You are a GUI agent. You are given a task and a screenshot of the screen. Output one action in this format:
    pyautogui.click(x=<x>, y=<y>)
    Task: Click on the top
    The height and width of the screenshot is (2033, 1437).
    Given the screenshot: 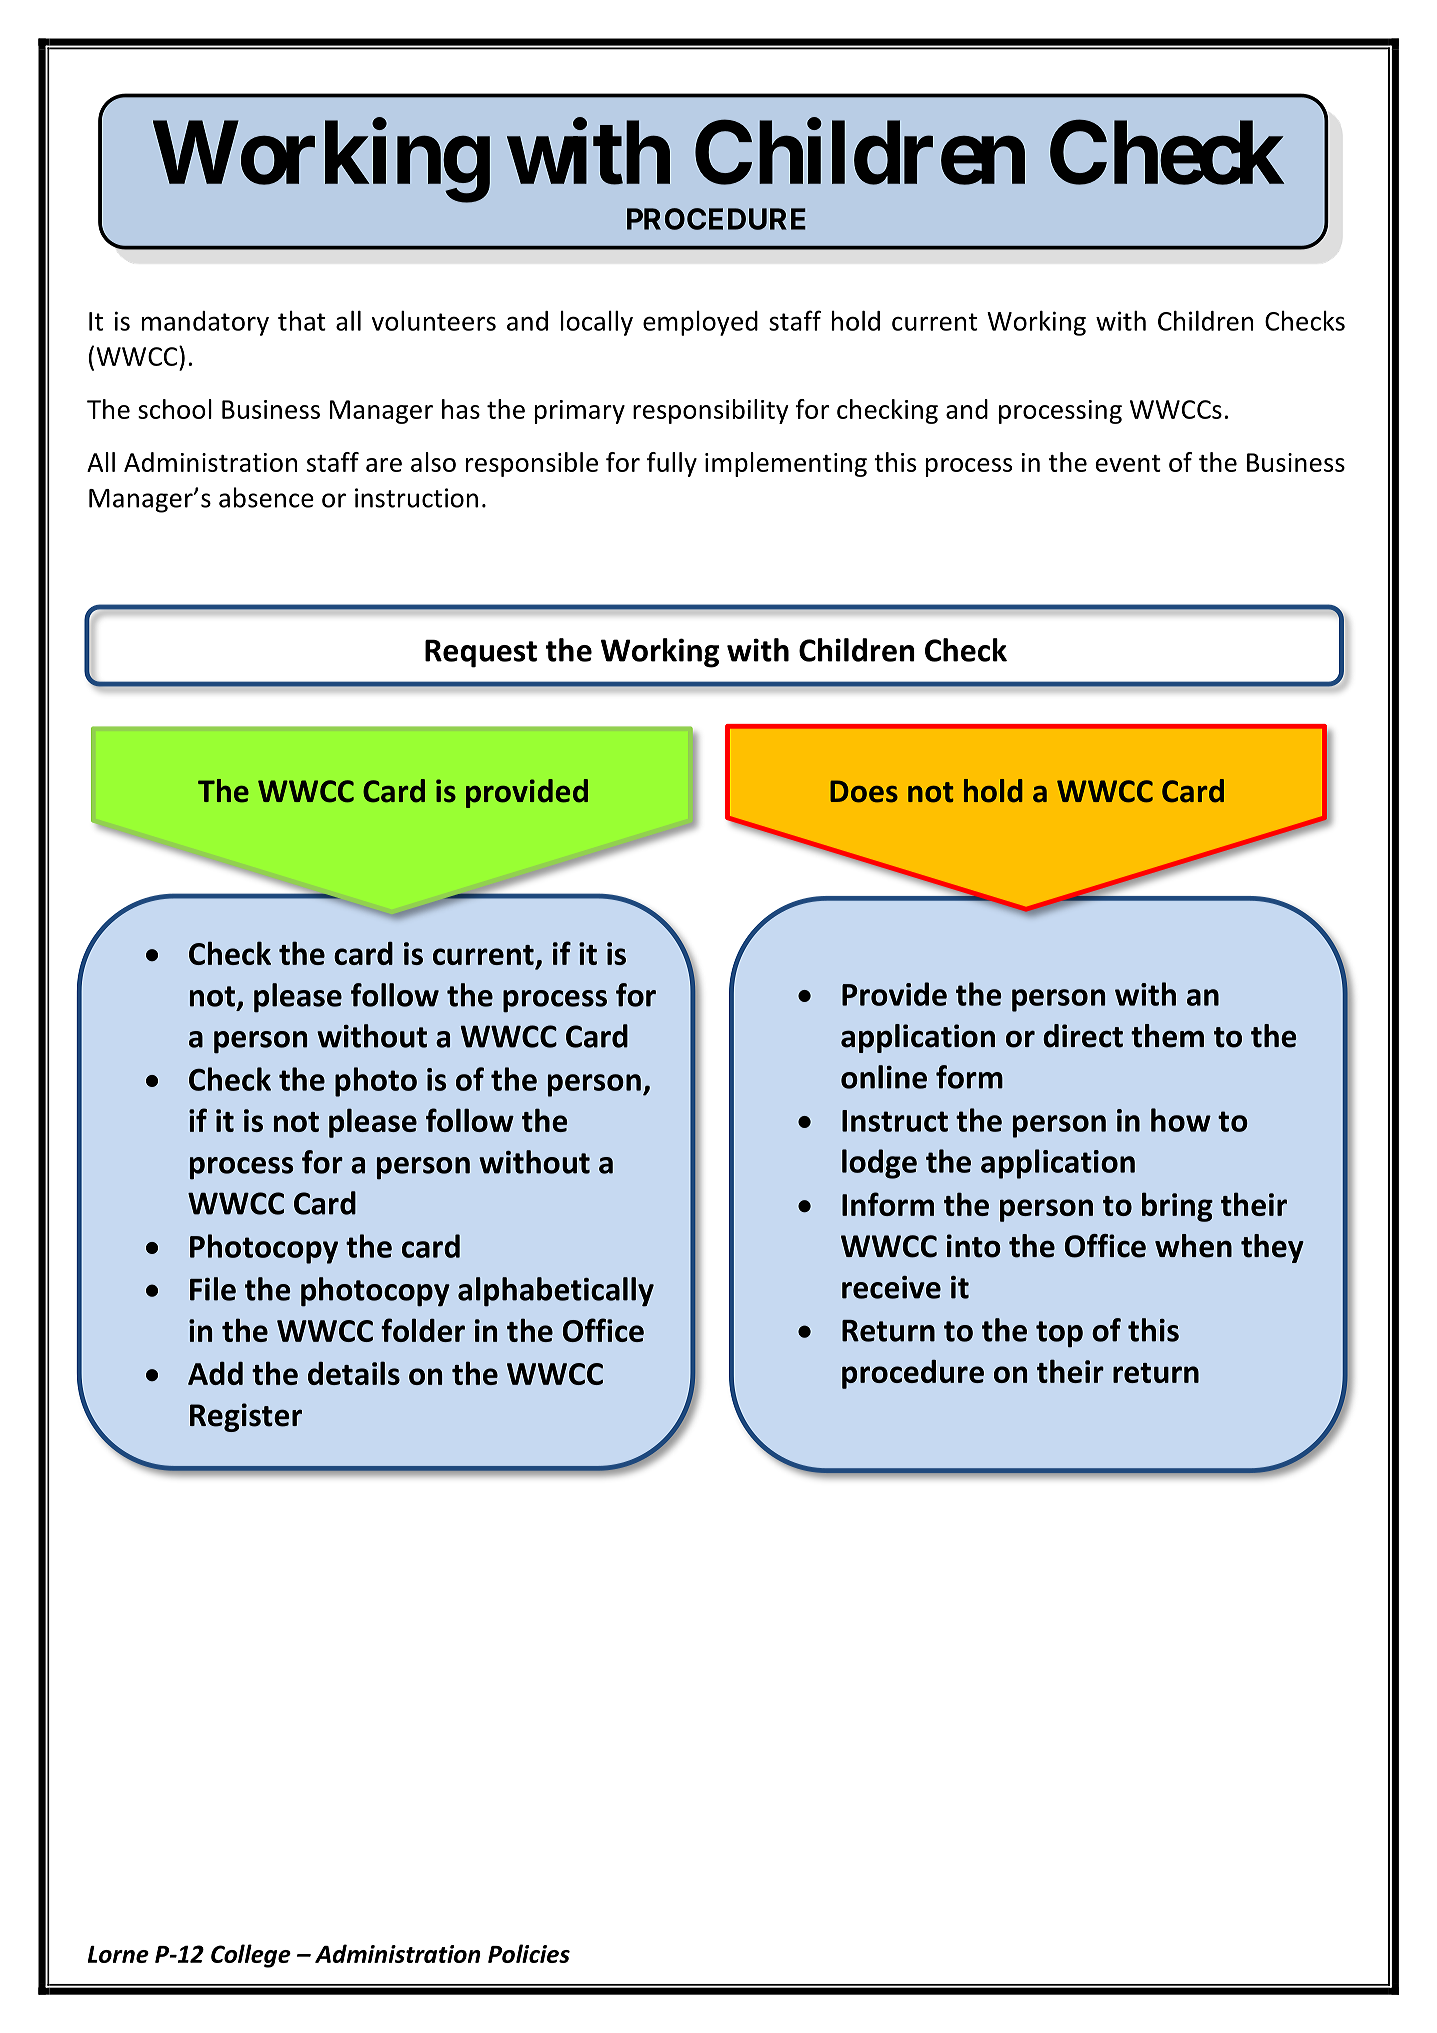 What is the action you would take?
    pyautogui.click(x=1059, y=1334)
